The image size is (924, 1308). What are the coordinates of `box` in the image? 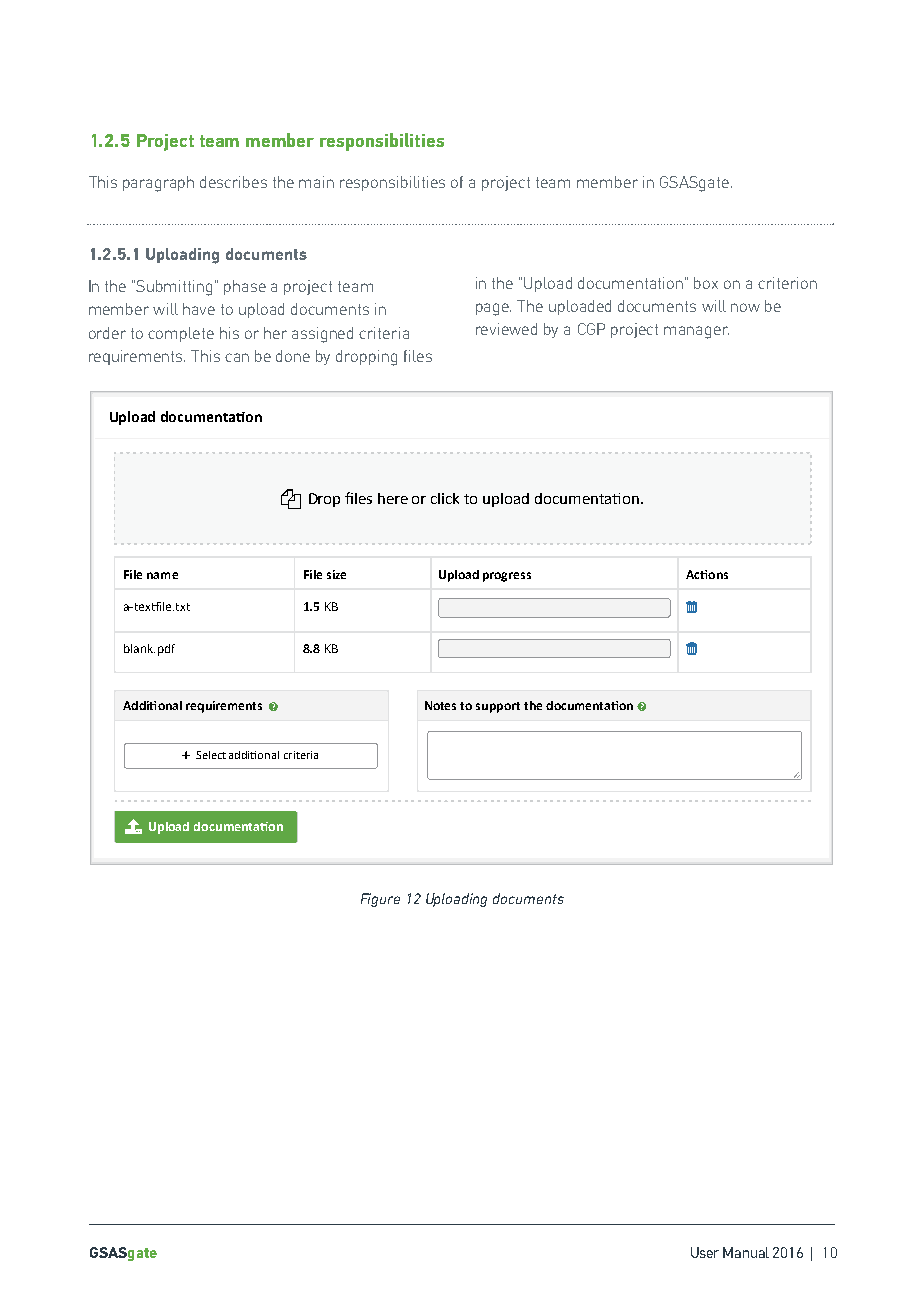 It's located at (706, 283).
